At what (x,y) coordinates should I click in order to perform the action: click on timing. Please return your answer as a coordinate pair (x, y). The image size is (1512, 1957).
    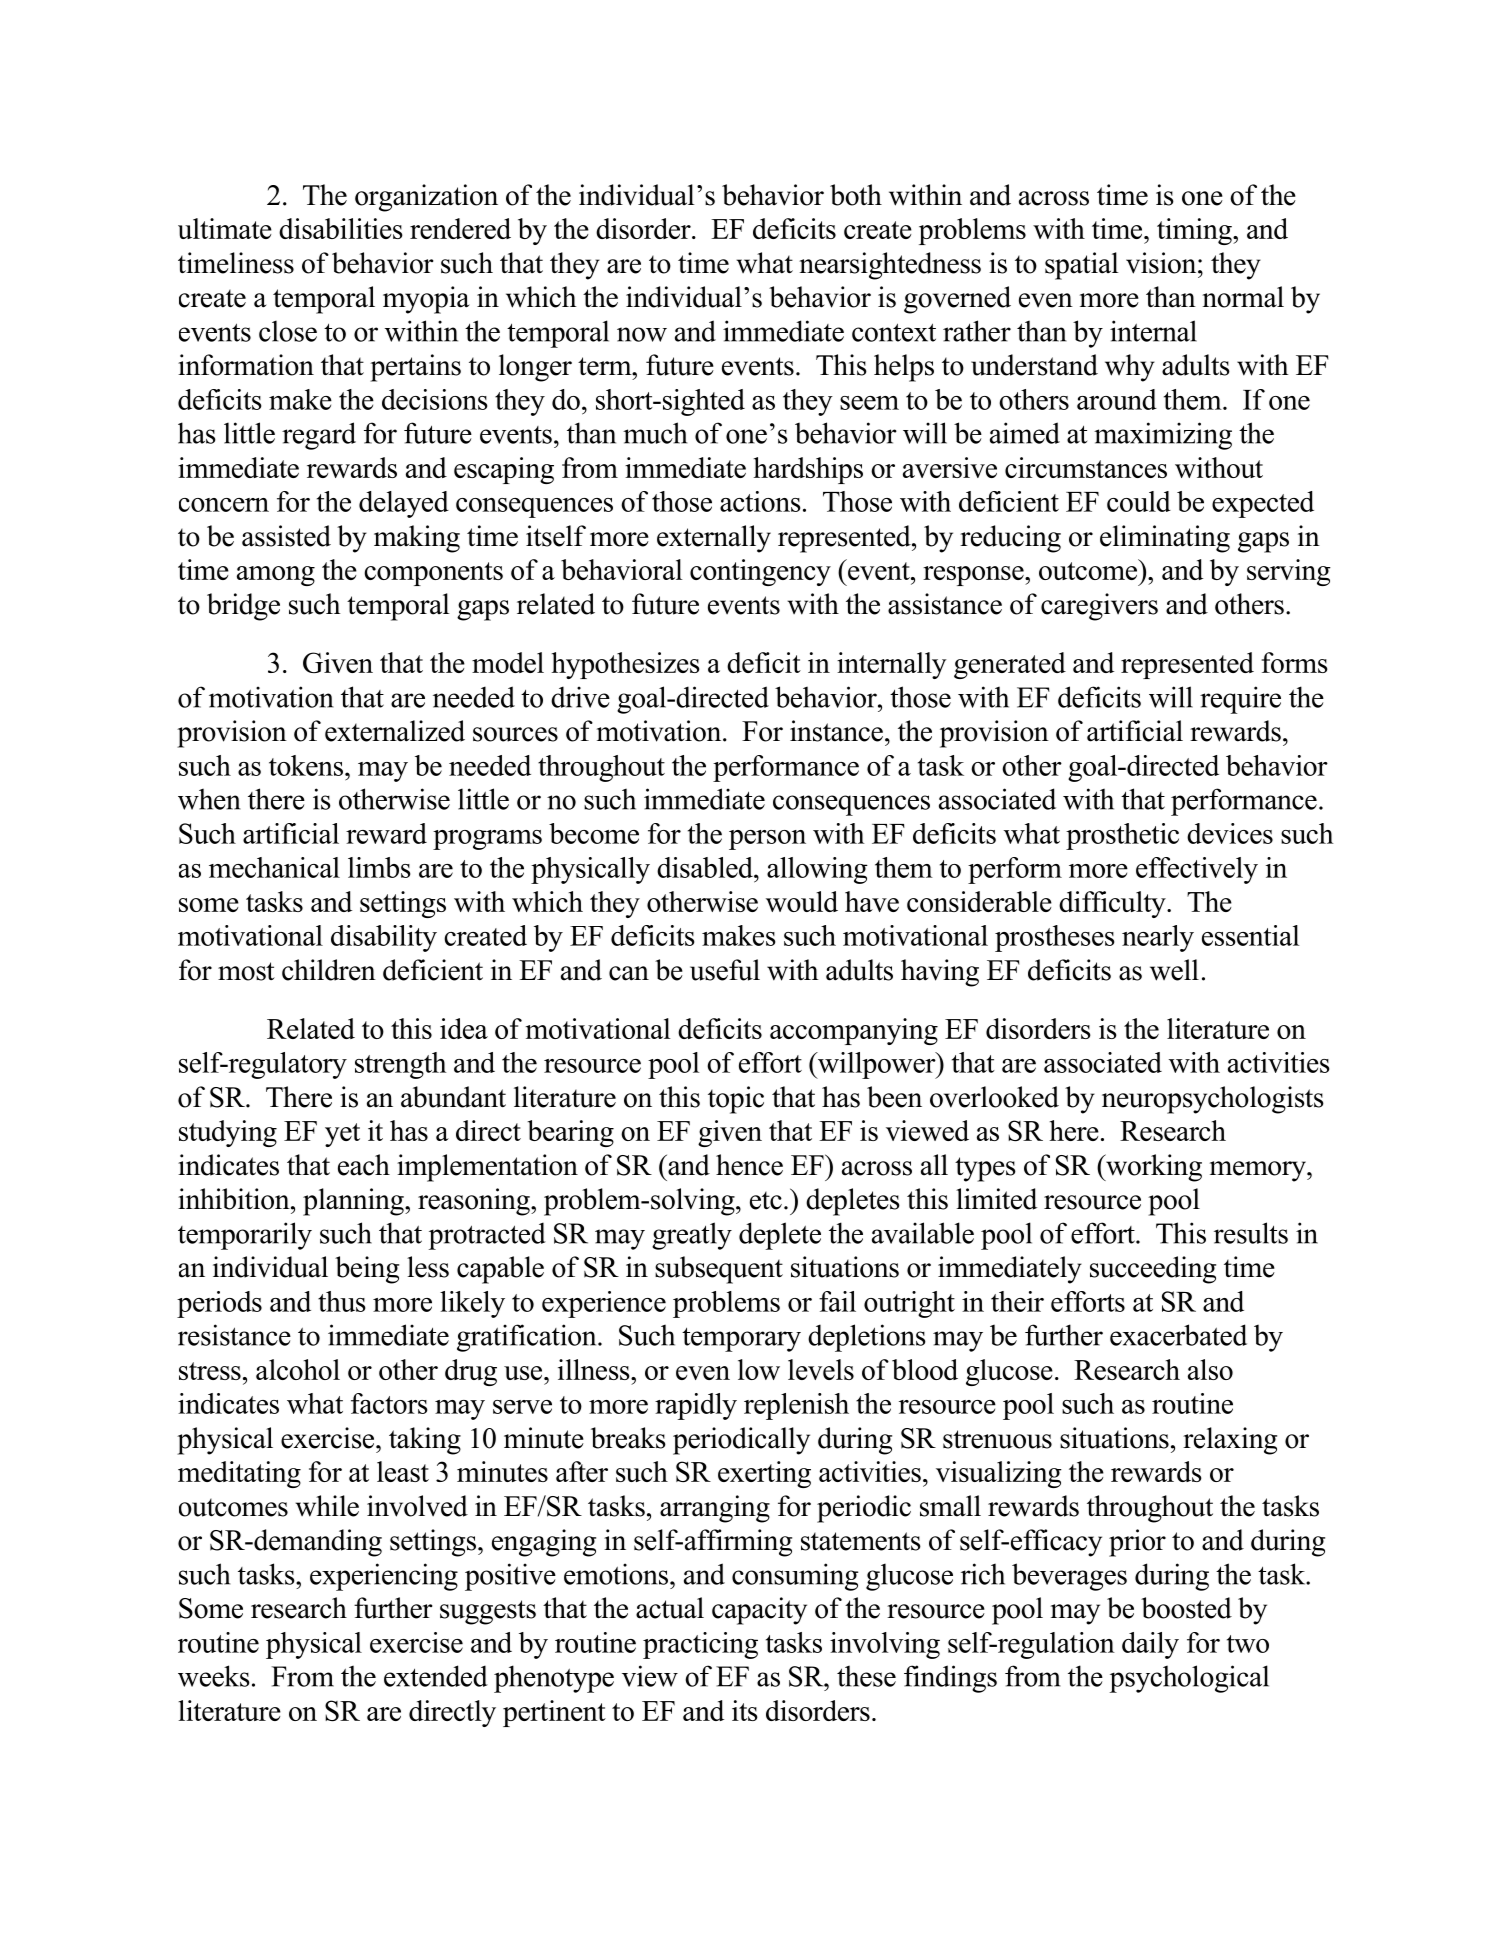
    Looking at the image, I should click on (1195, 231).
